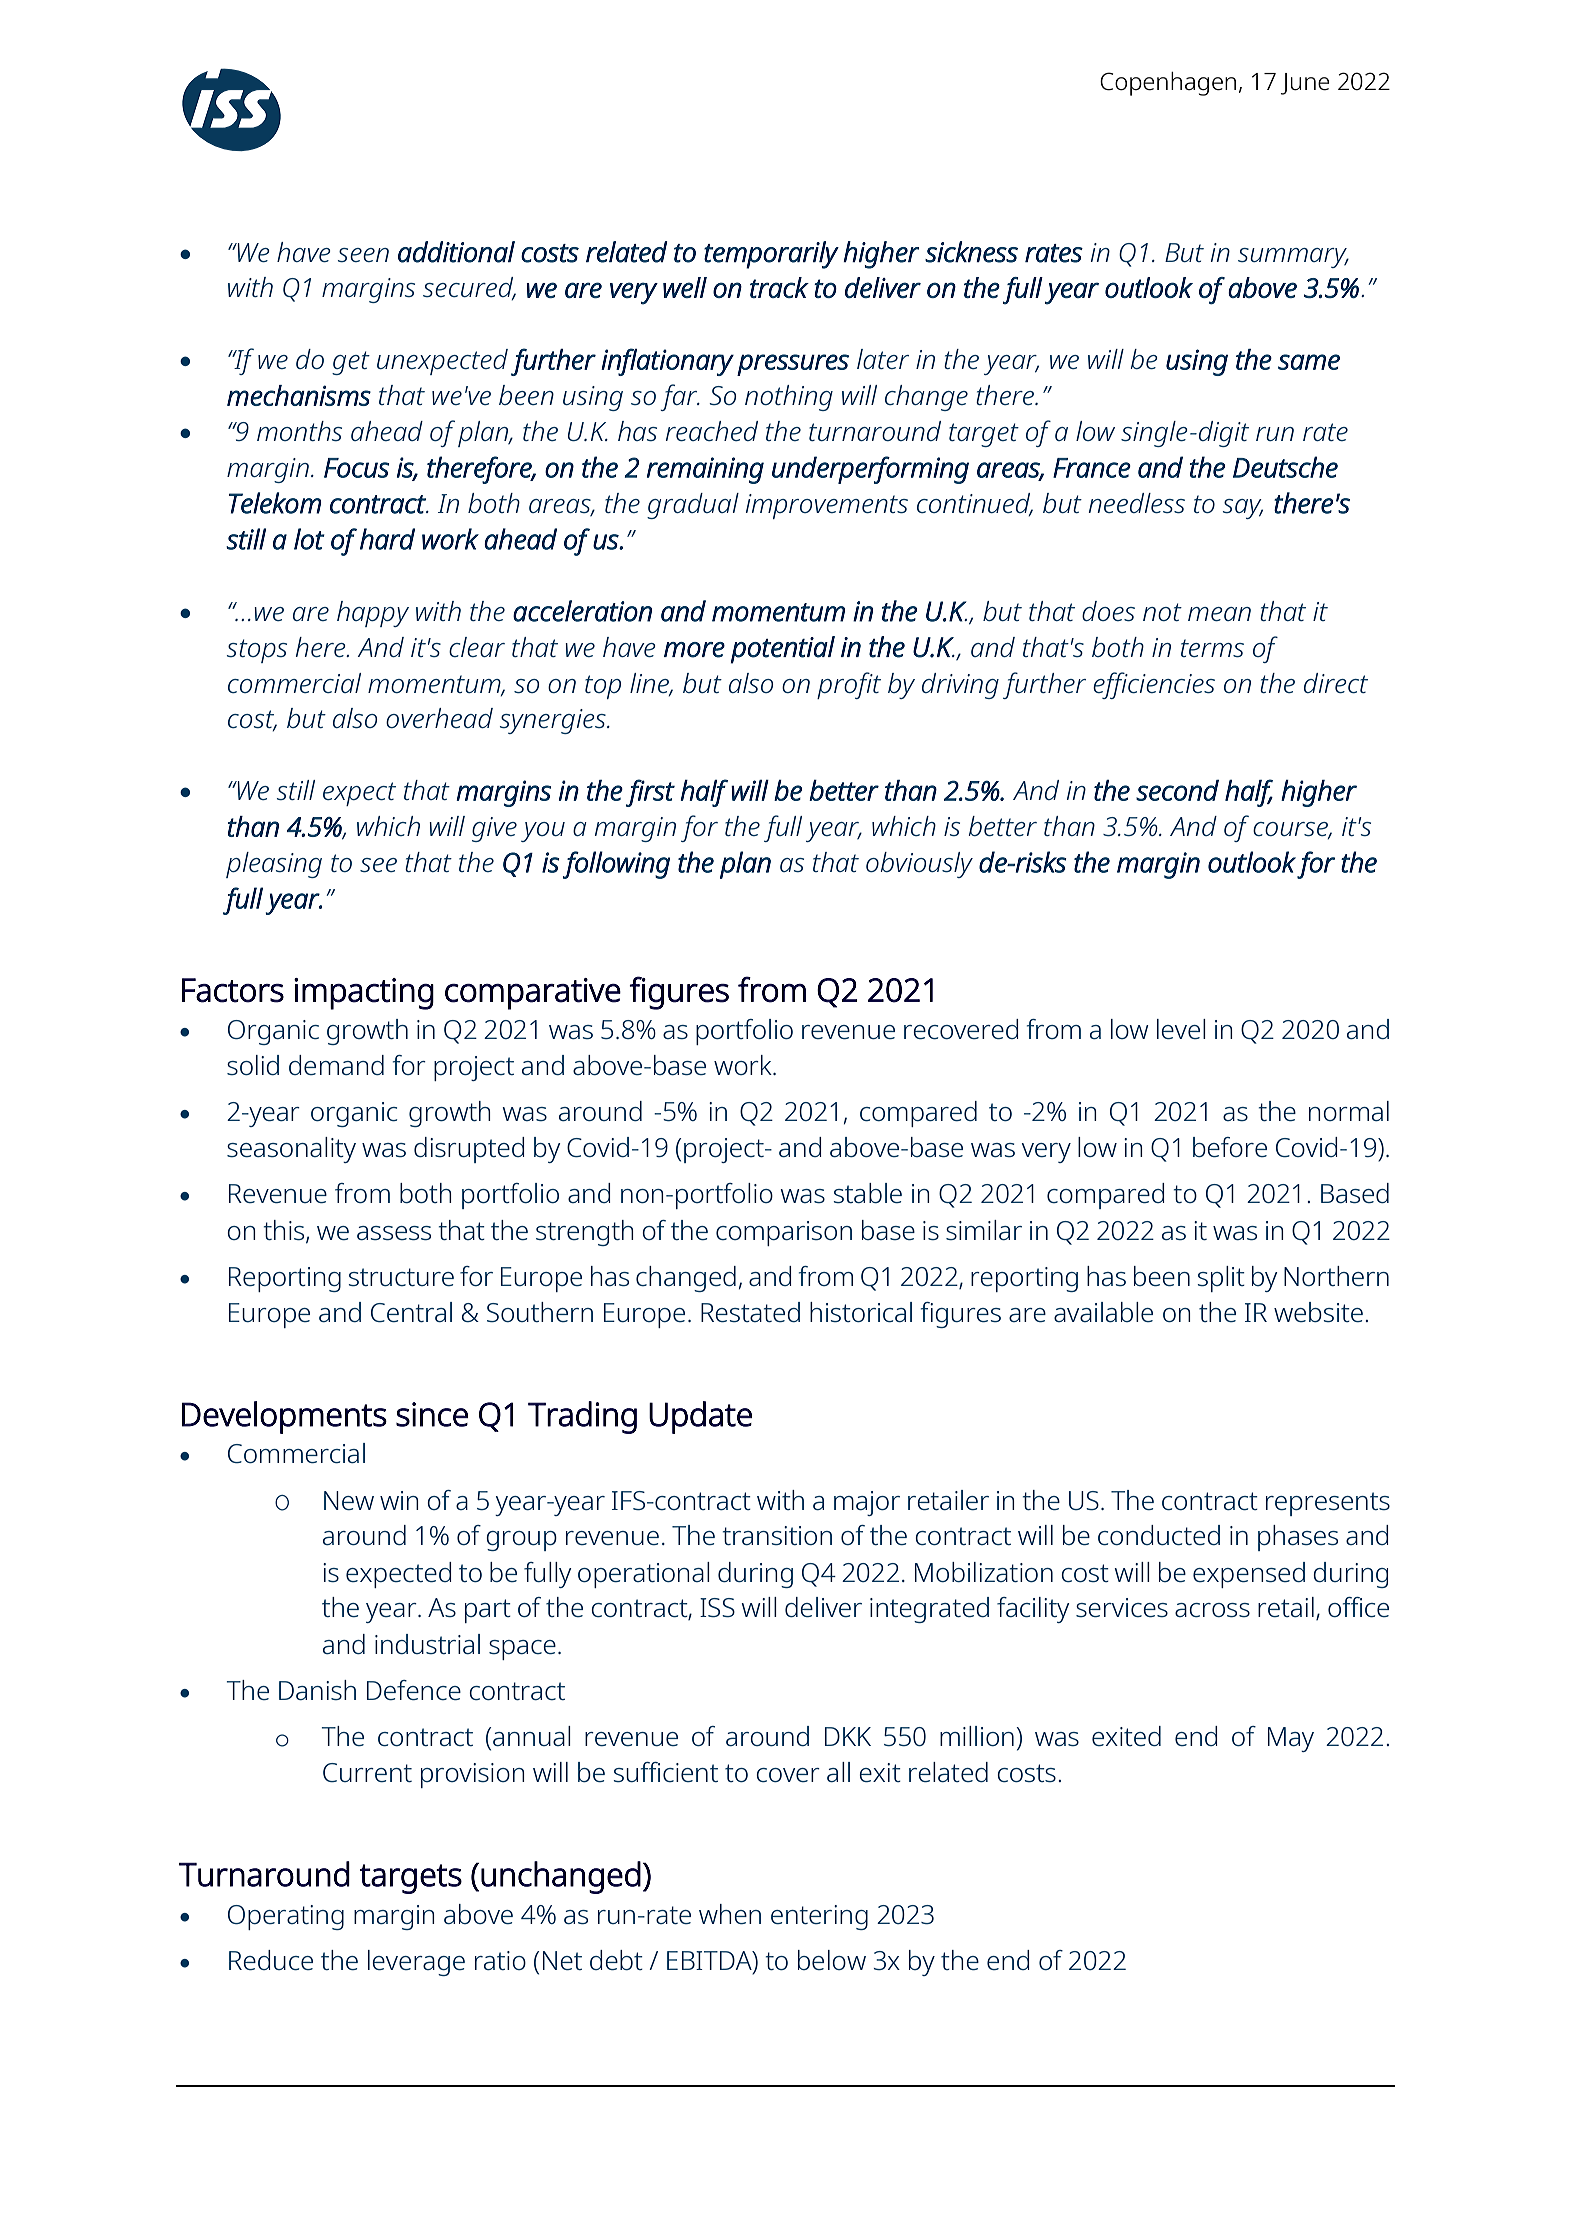 Image resolution: width=1570 pixels, height=2220 pixels. Describe the element at coordinates (286, 1917) in the image. I see `Operating` at that location.
